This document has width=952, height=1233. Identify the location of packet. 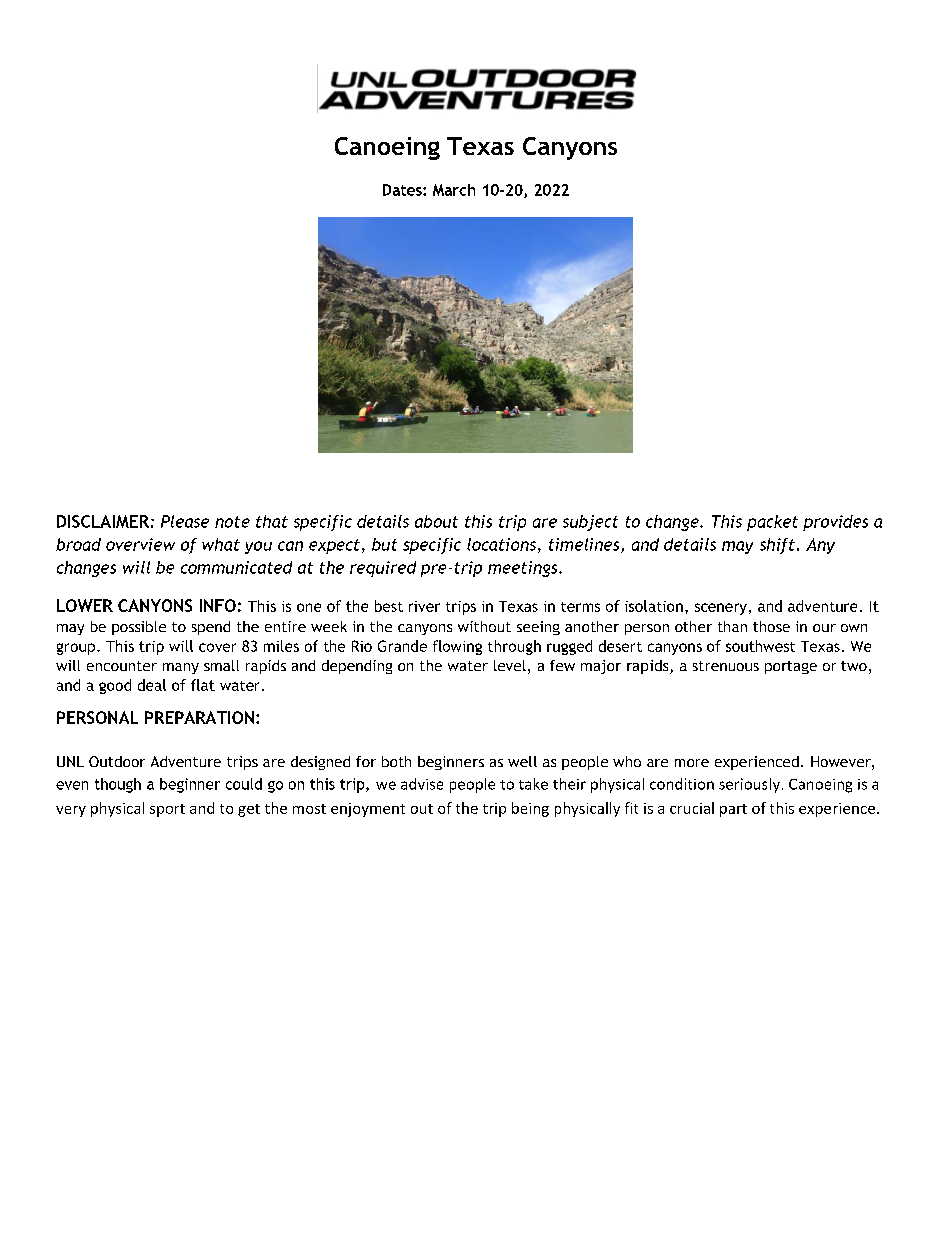
(772, 523).
